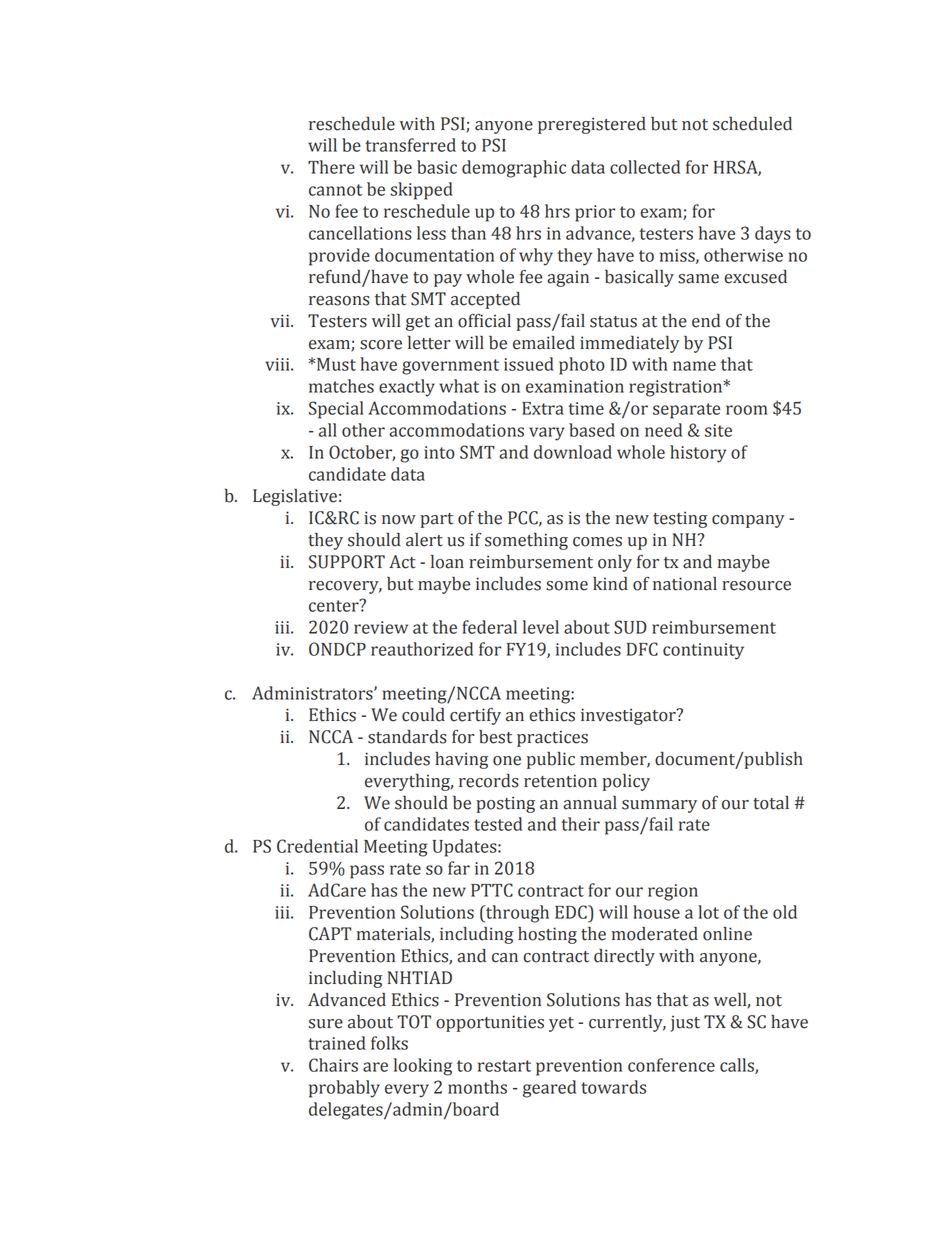  What do you see at coordinates (335, 605) in the document?
I see `center` at bounding box center [335, 605].
